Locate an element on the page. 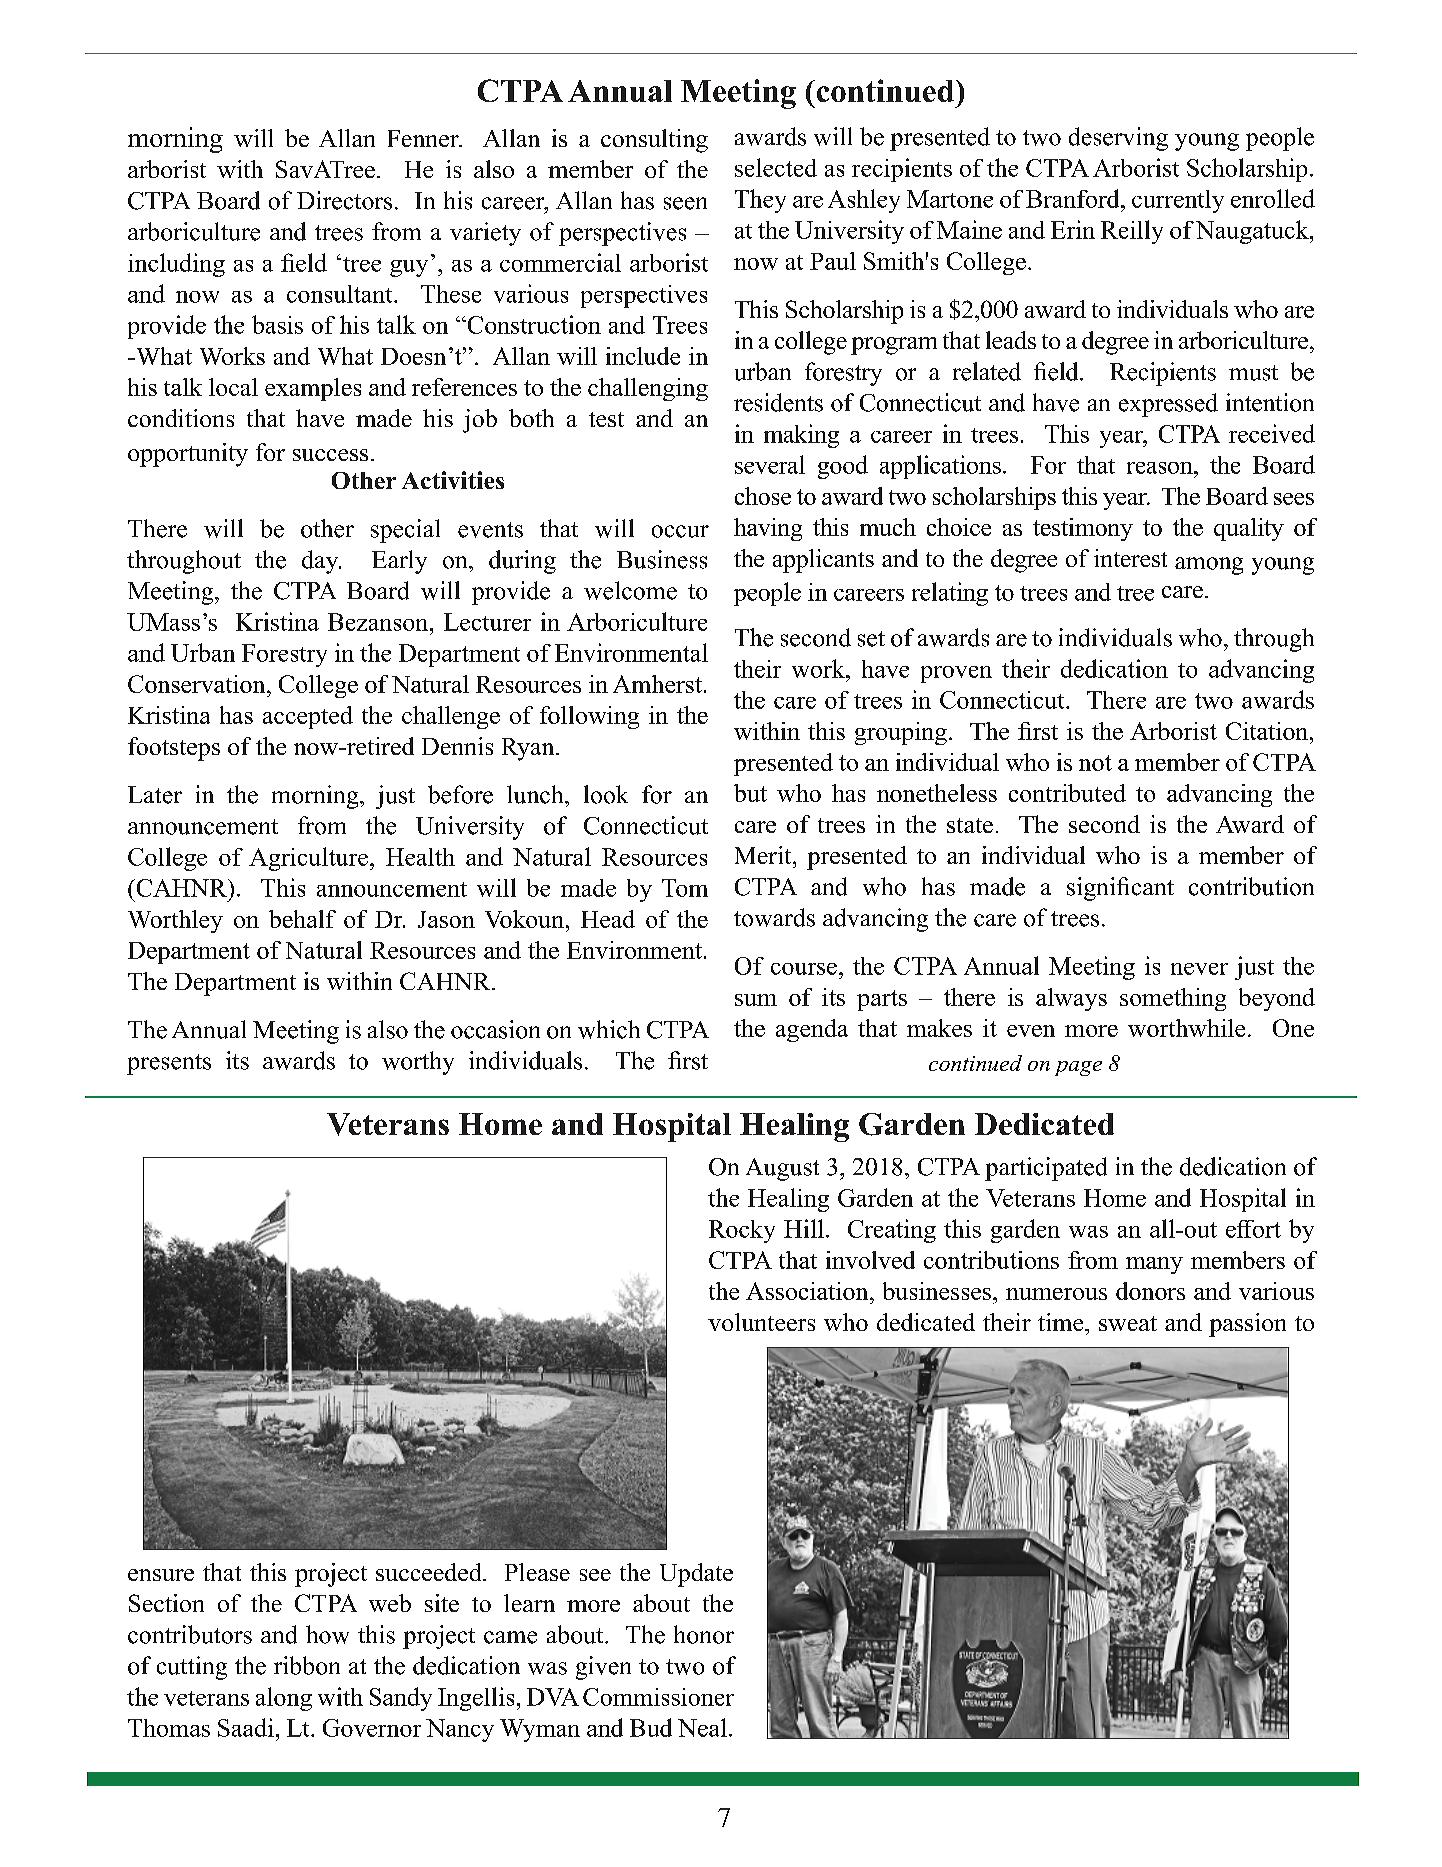 This document has height=1867, width=1442. never is located at coordinates (1199, 969).
